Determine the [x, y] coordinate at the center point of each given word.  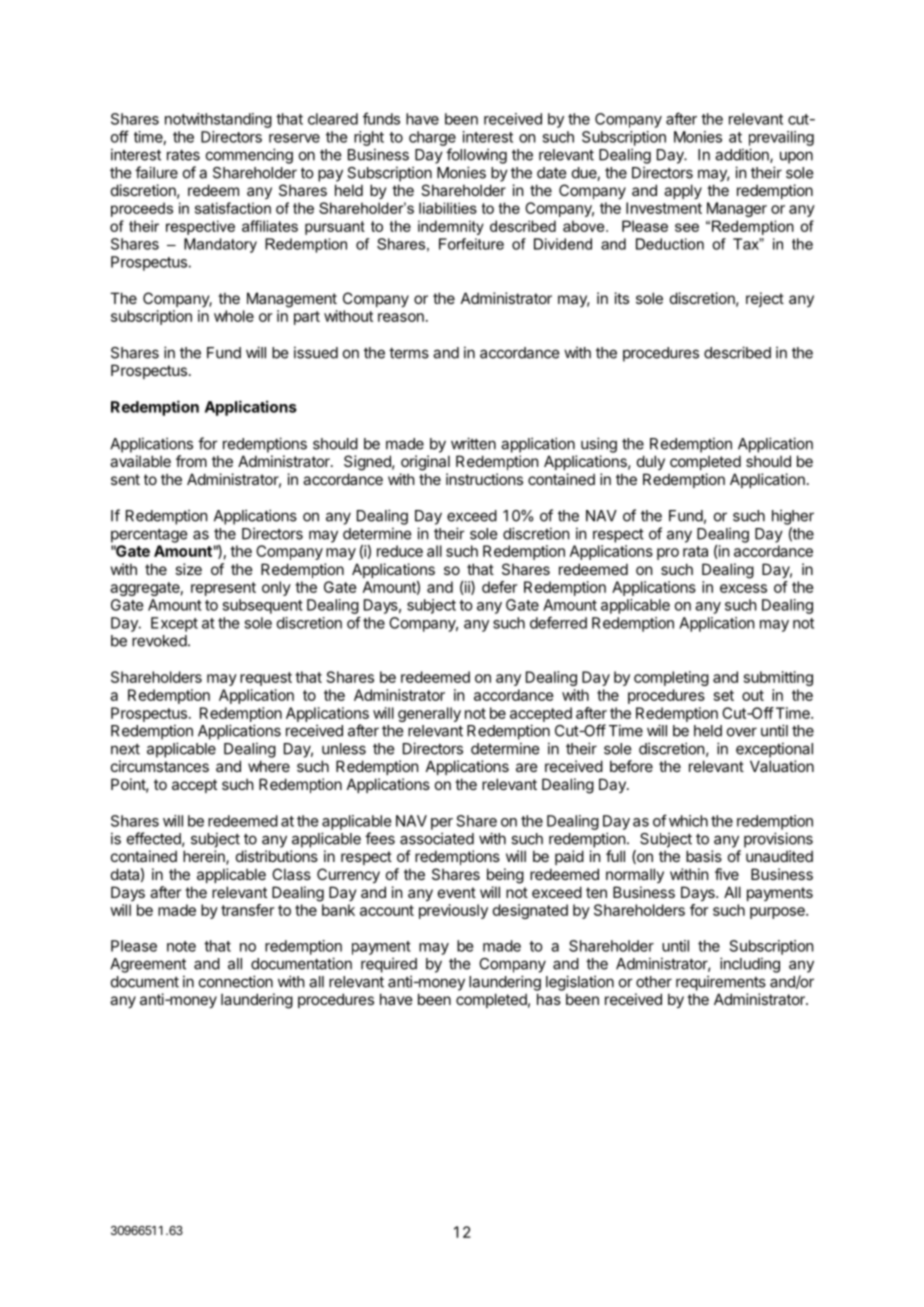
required [389, 965]
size [188, 569]
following [476, 156]
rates [183, 155]
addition [743, 155]
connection [236, 981]
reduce [400, 551]
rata [695, 551]
